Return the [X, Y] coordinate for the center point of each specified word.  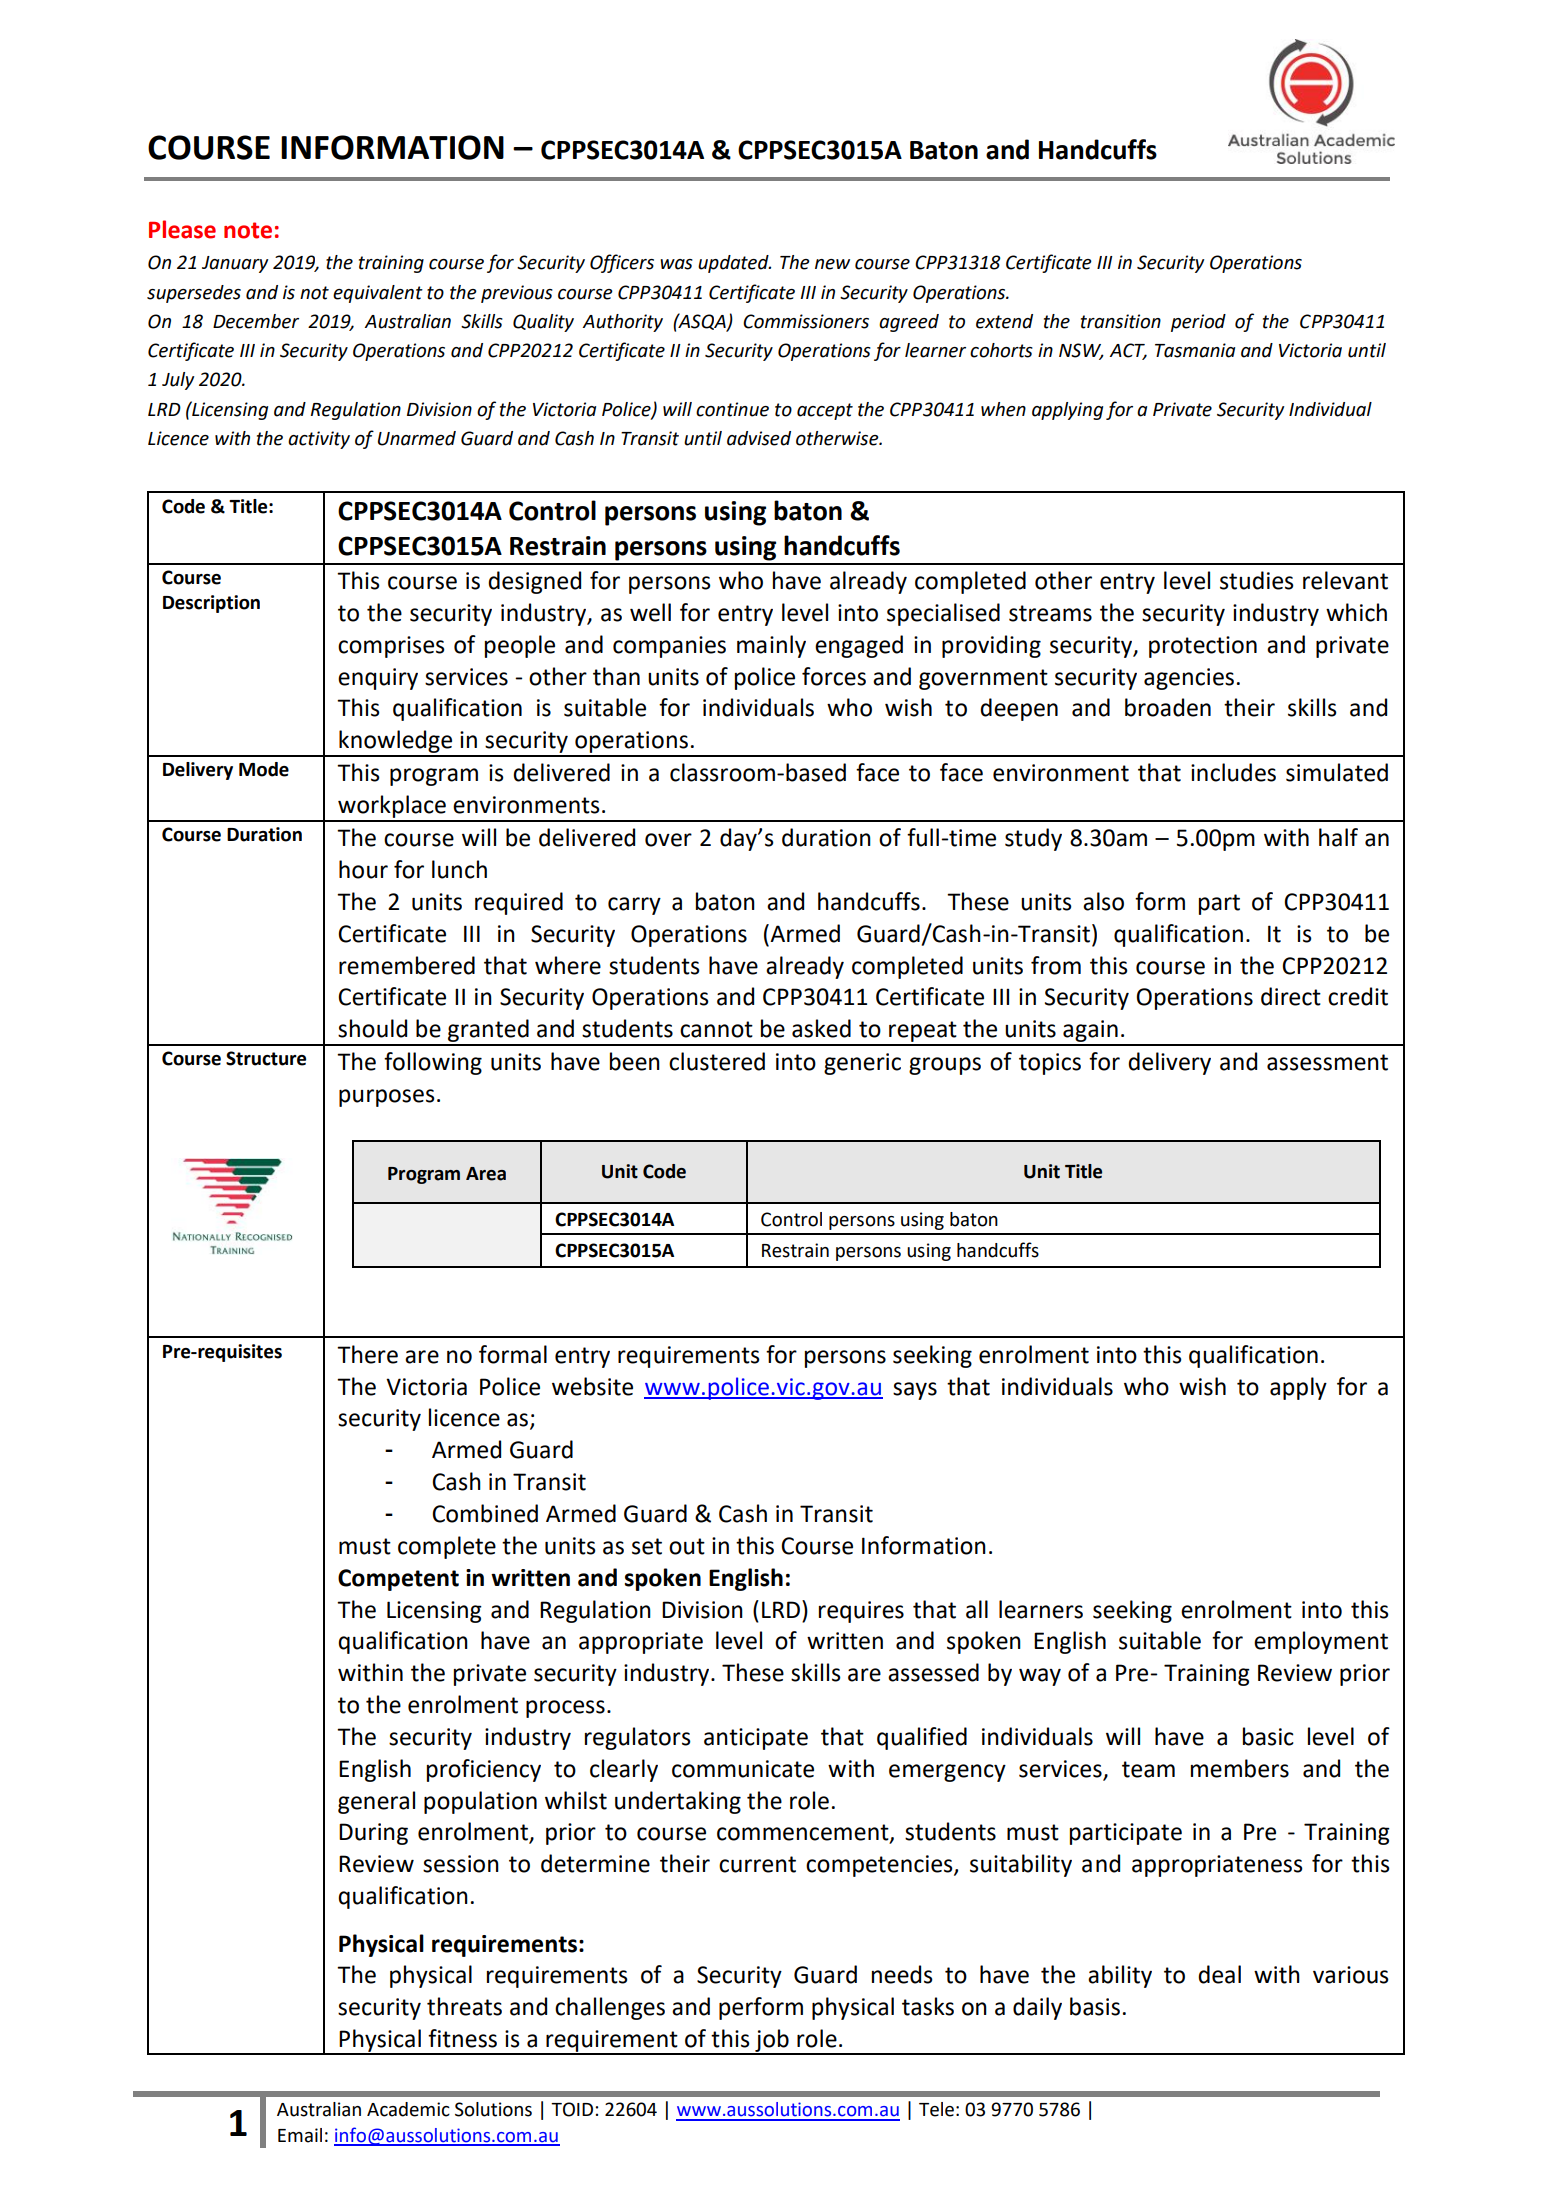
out [687, 1546]
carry [634, 906]
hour [363, 869]
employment [1321, 1642]
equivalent [378, 294]
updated [734, 264]
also [1103, 901]
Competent [398, 1580]
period [1198, 323]
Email [300, 2135]
